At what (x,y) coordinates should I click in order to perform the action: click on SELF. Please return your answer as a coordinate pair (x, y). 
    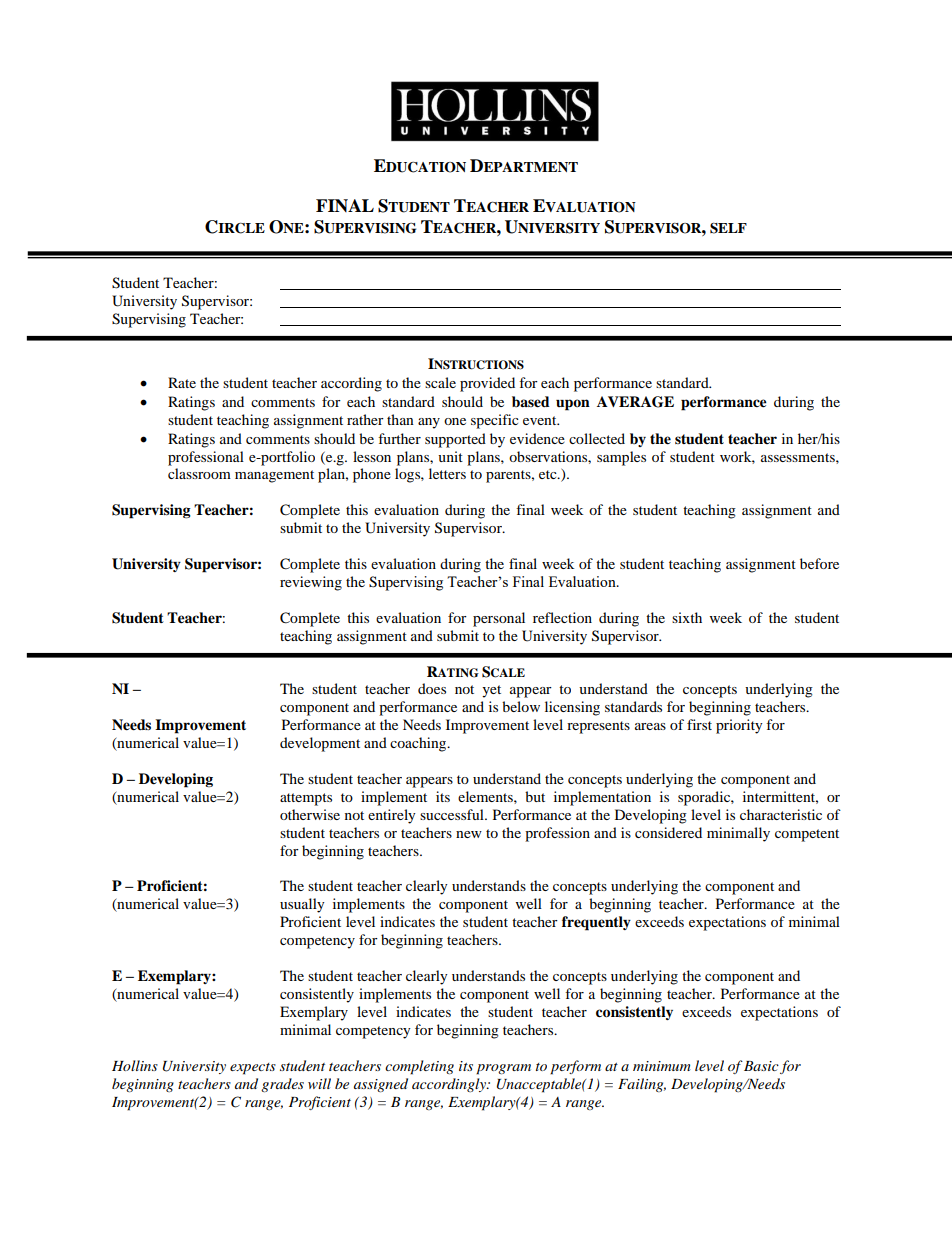
    Looking at the image, I should click on (728, 228).
